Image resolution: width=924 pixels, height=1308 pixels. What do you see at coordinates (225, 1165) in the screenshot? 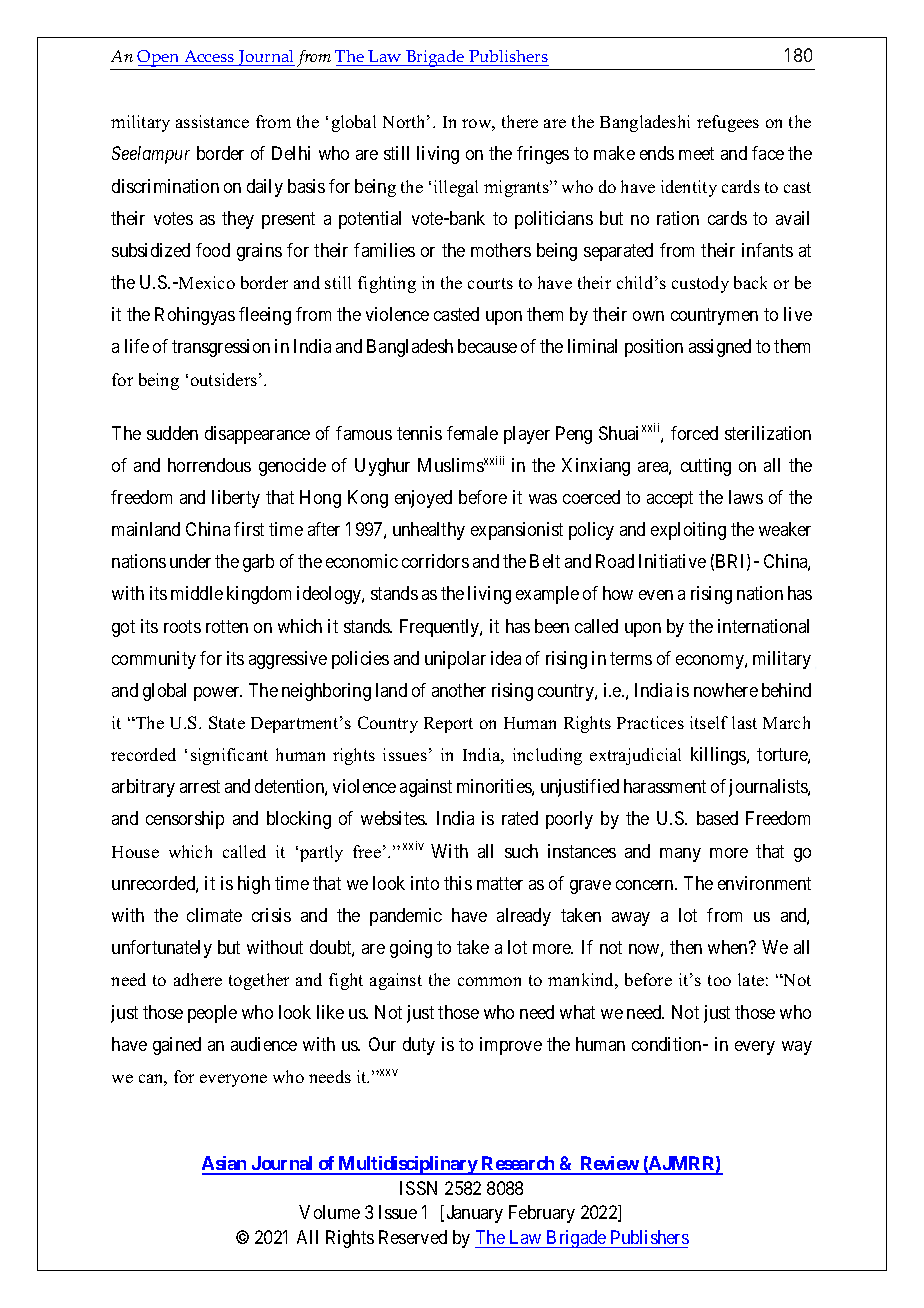
I see `Asian` at bounding box center [225, 1165].
